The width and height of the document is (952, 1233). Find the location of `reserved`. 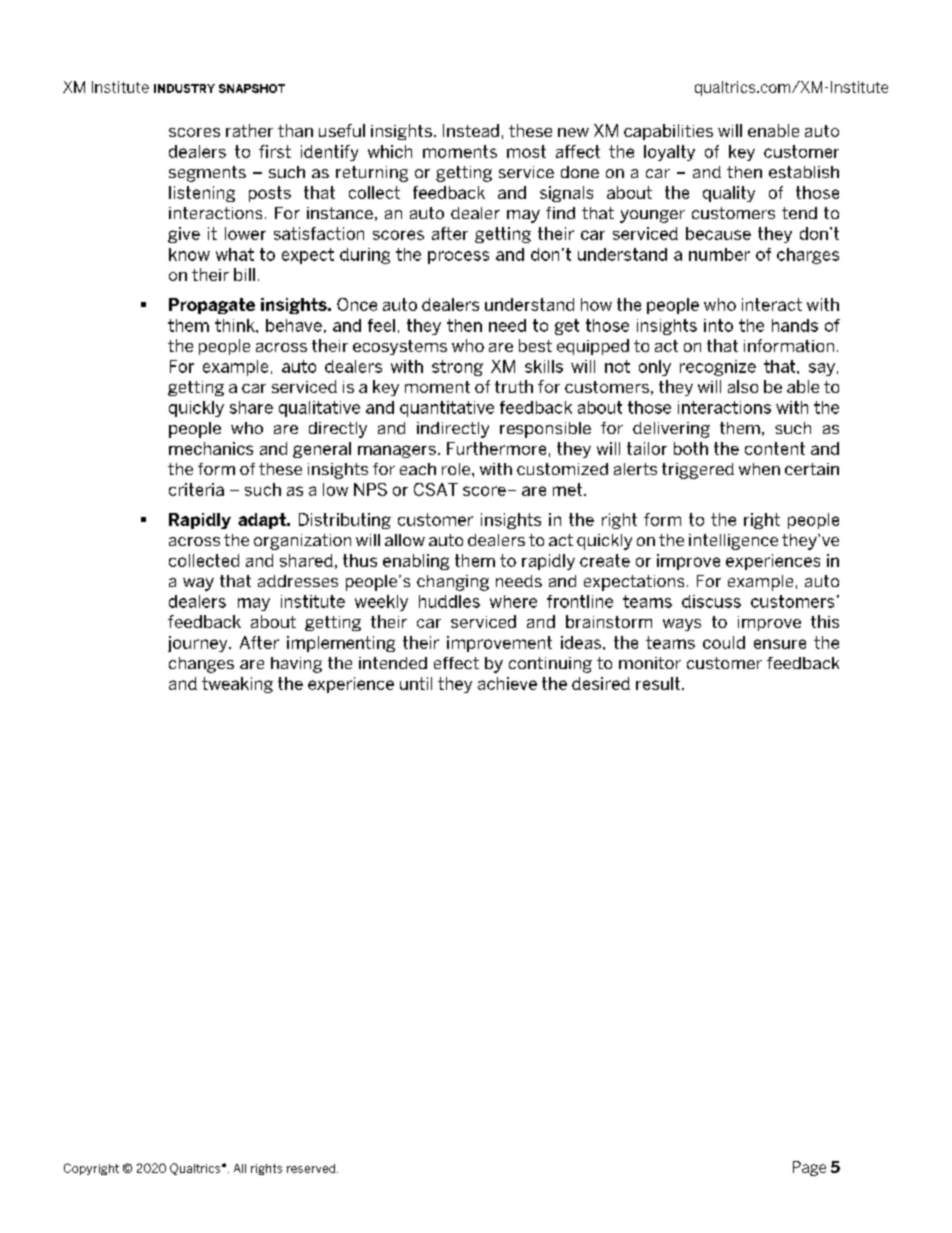

reserved is located at coordinates (312, 1168).
